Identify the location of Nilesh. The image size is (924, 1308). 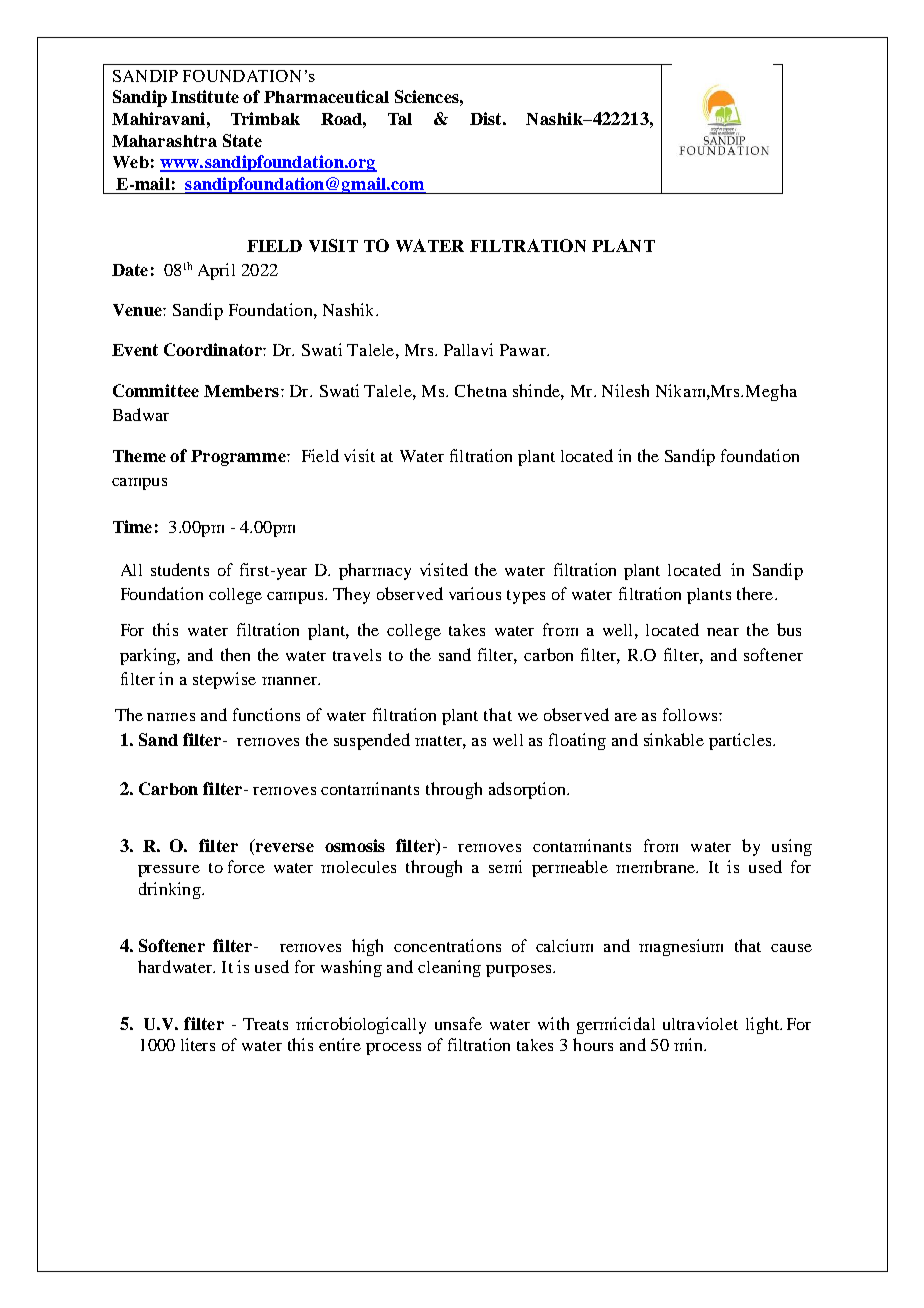
(625, 390).
